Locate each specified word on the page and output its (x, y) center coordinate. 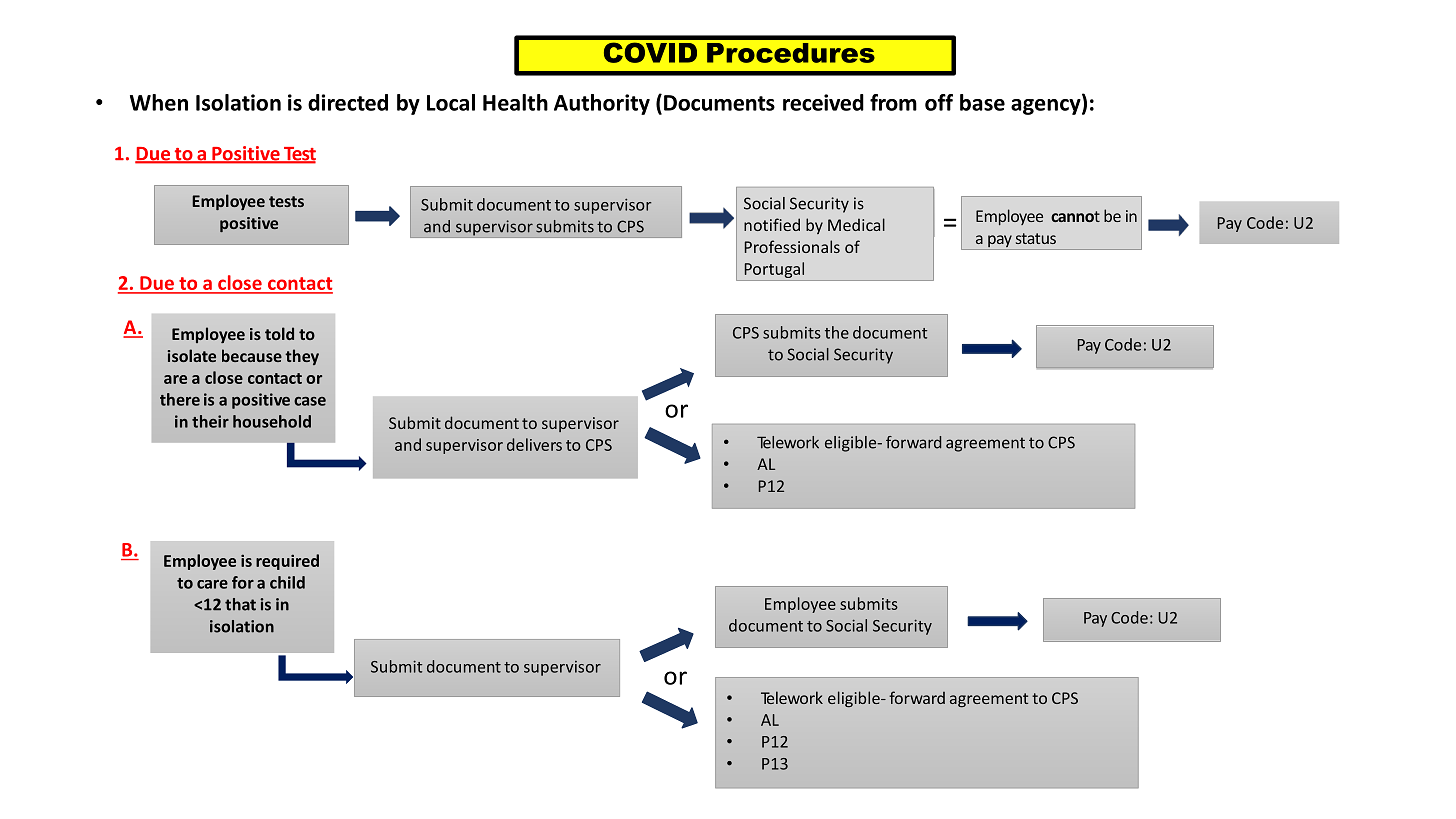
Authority (602, 104)
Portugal (774, 270)
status (1036, 238)
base (982, 102)
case (310, 401)
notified (772, 224)
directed (348, 102)
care (212, 584)
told (279, 333)
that (240, 604)
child (287, 582)
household (272, 421)
